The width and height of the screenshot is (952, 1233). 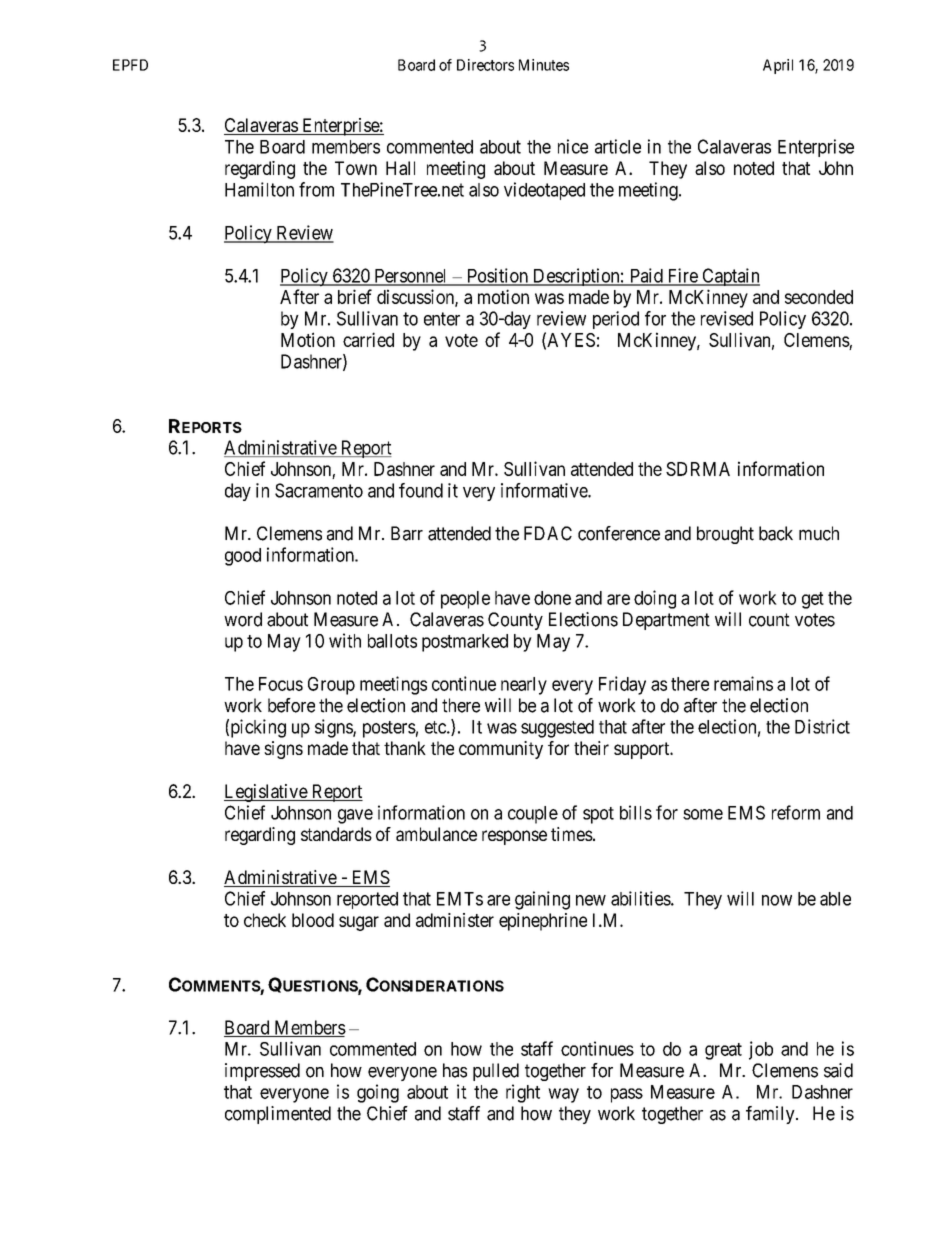 I want to click on right, so click(x=523, y=1093).
